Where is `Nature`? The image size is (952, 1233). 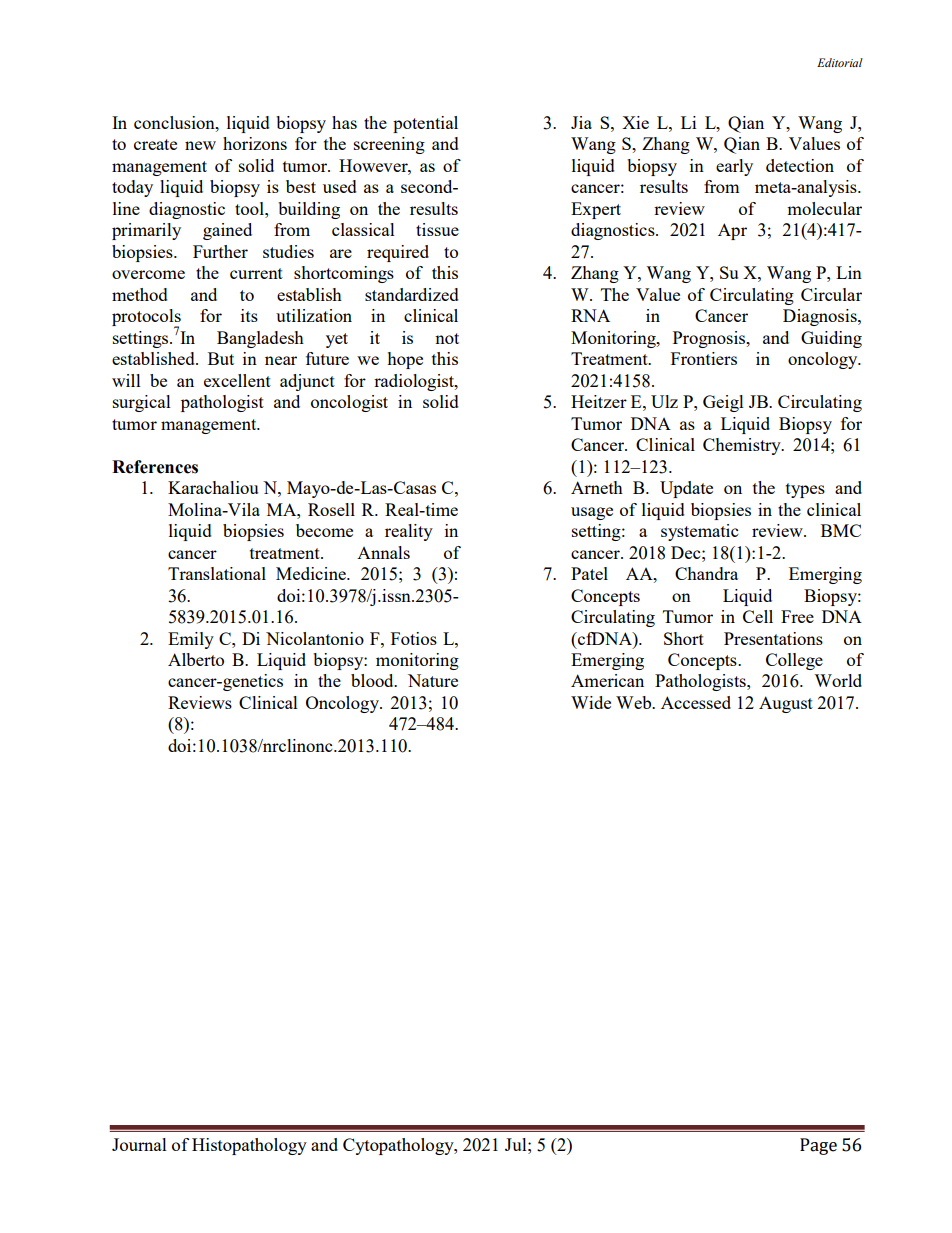 Nature is located at coordinates (433, 680).
